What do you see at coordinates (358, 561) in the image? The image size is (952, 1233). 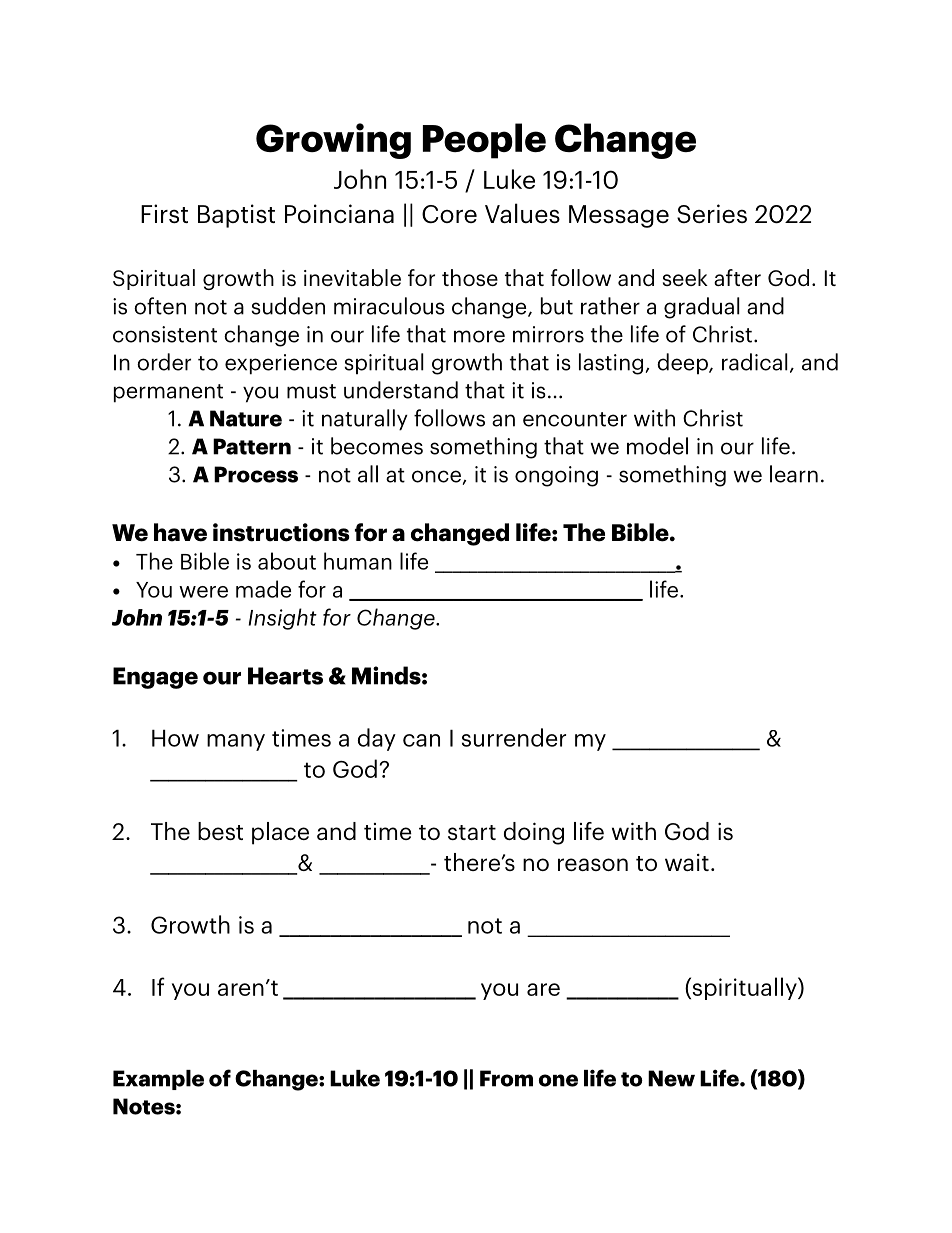 I see `human` at bounding box center [358, 561].
